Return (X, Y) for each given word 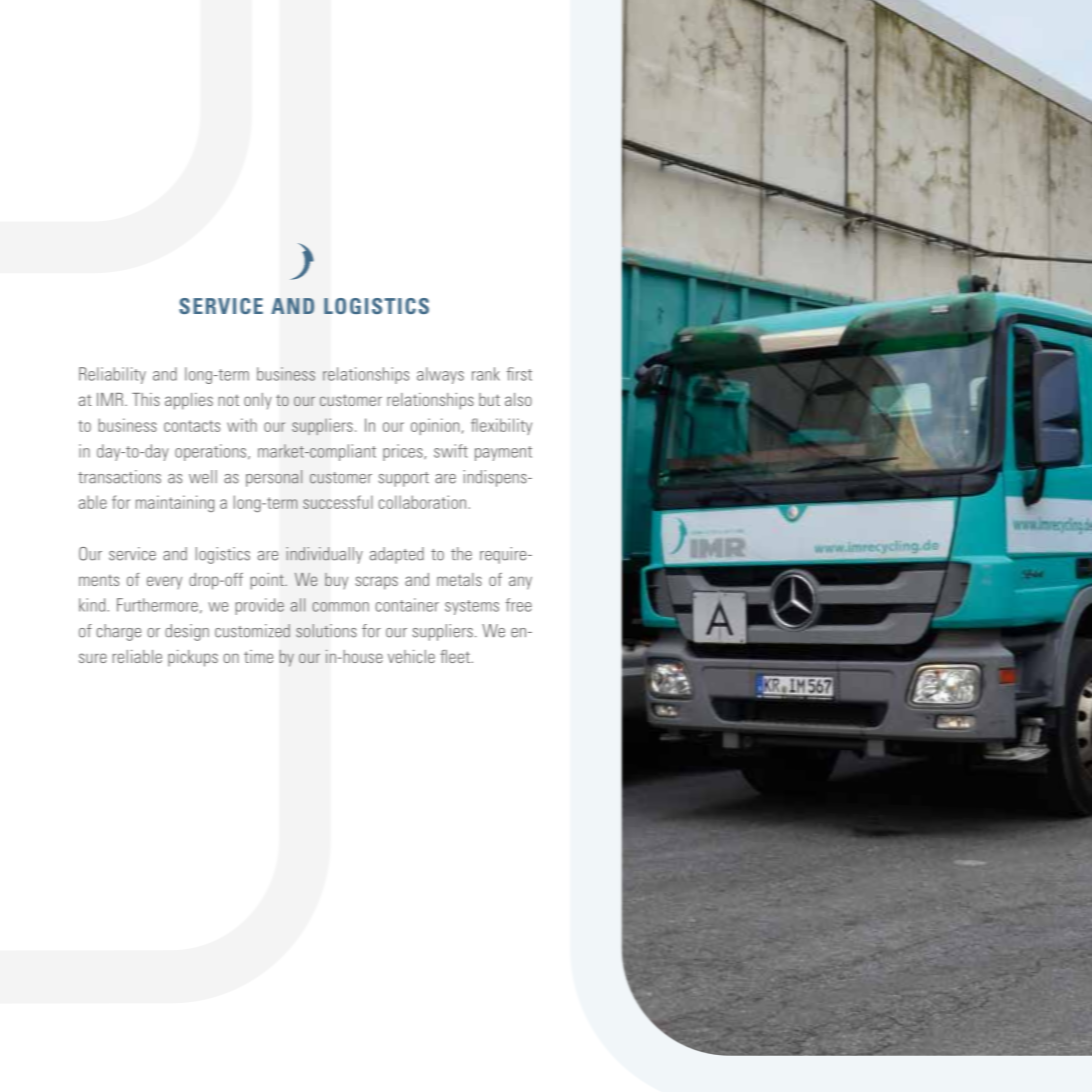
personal (274, 478)
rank (486, 374)
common (340, 607)
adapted (397, 555)
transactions (119, 477)
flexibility (501, 426)
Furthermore (157, 605)
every (164, 582)
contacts (192, 426)
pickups (193, 658)
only (258, 401)
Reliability (112, 375)
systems (472, 607)
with (242, 425)
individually (324, 555)
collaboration (422, 502)
